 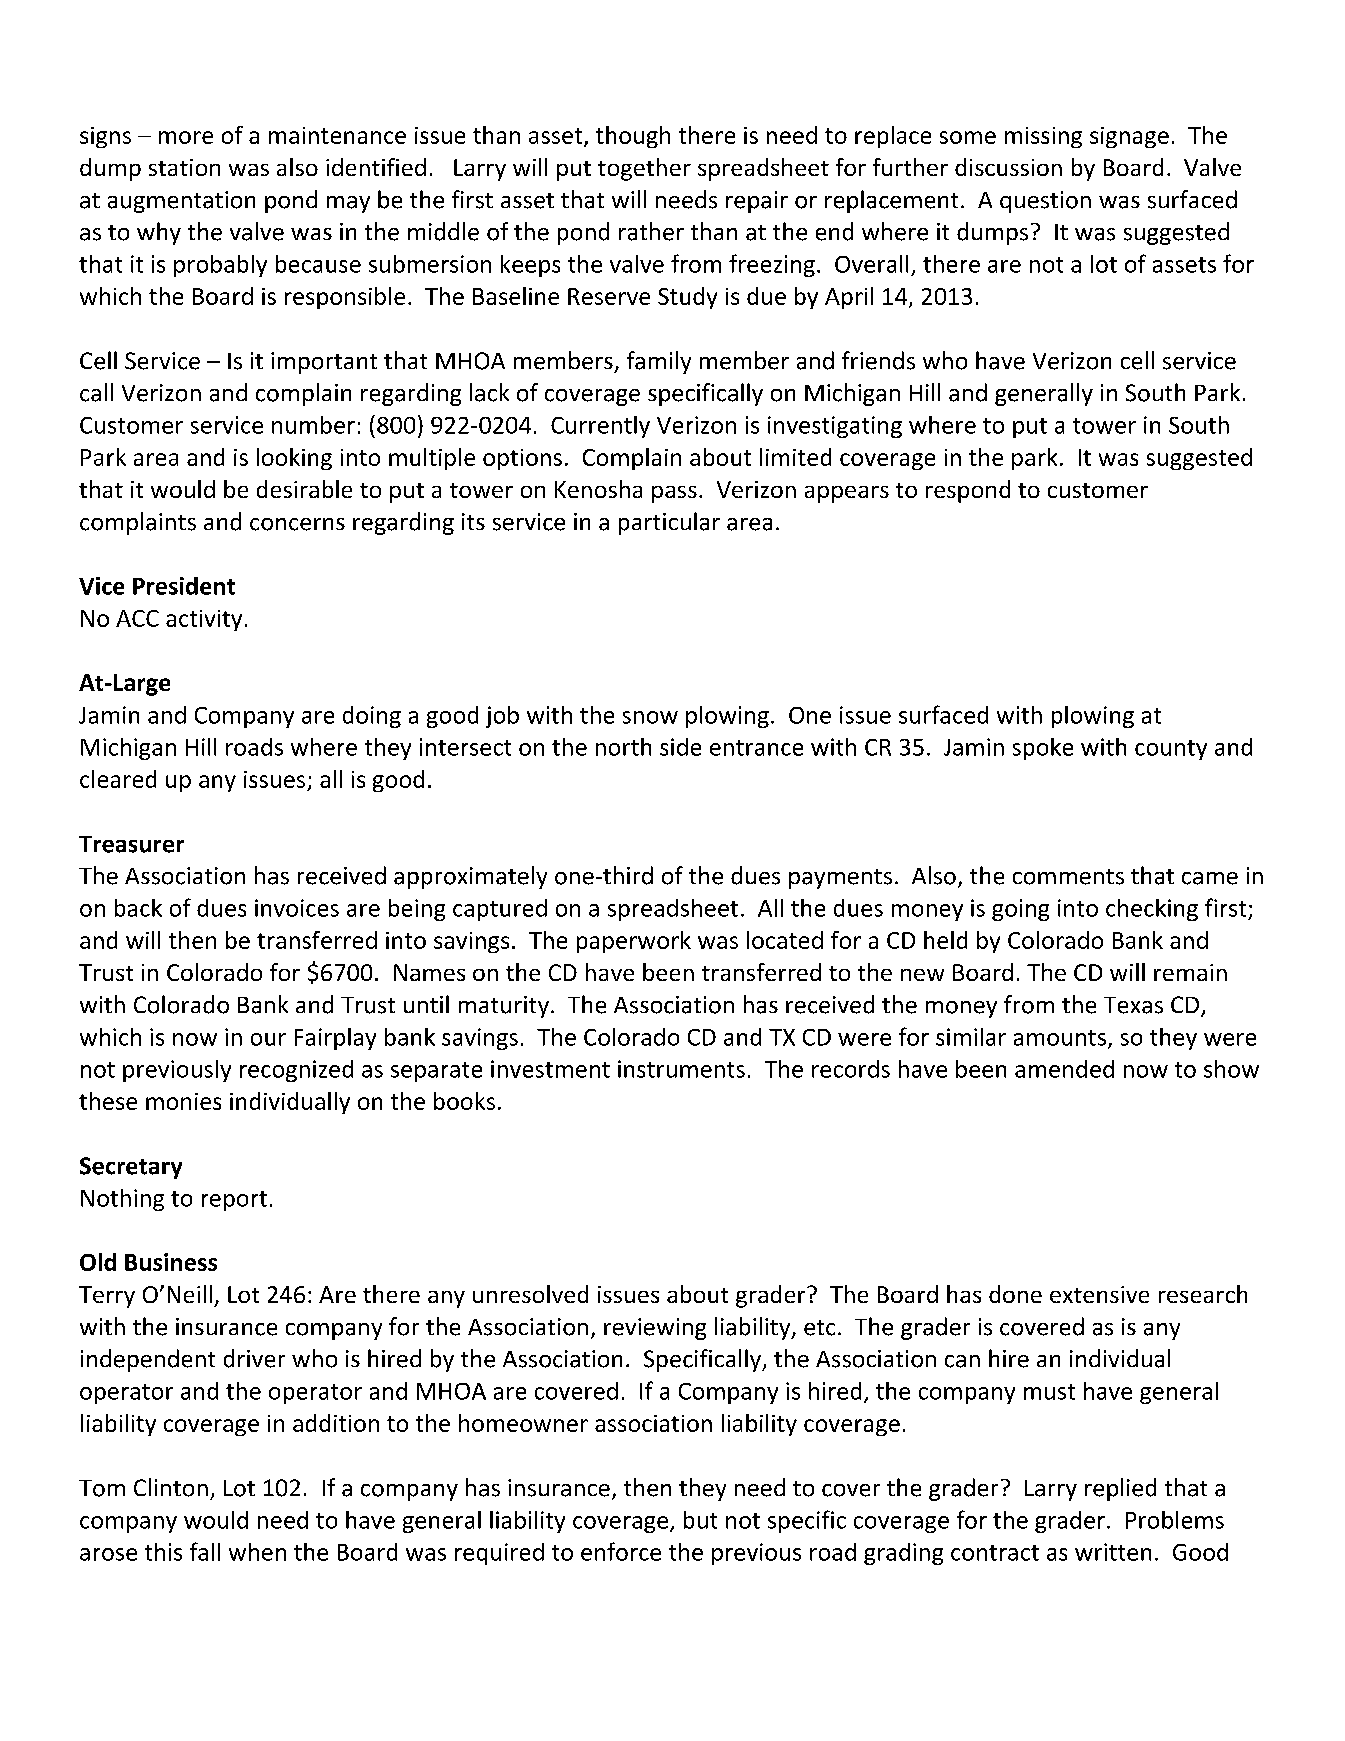 What do you see at coordinates (700, 1520) in the screenshot?
I see `but` at bounding box center [700, 1520].
